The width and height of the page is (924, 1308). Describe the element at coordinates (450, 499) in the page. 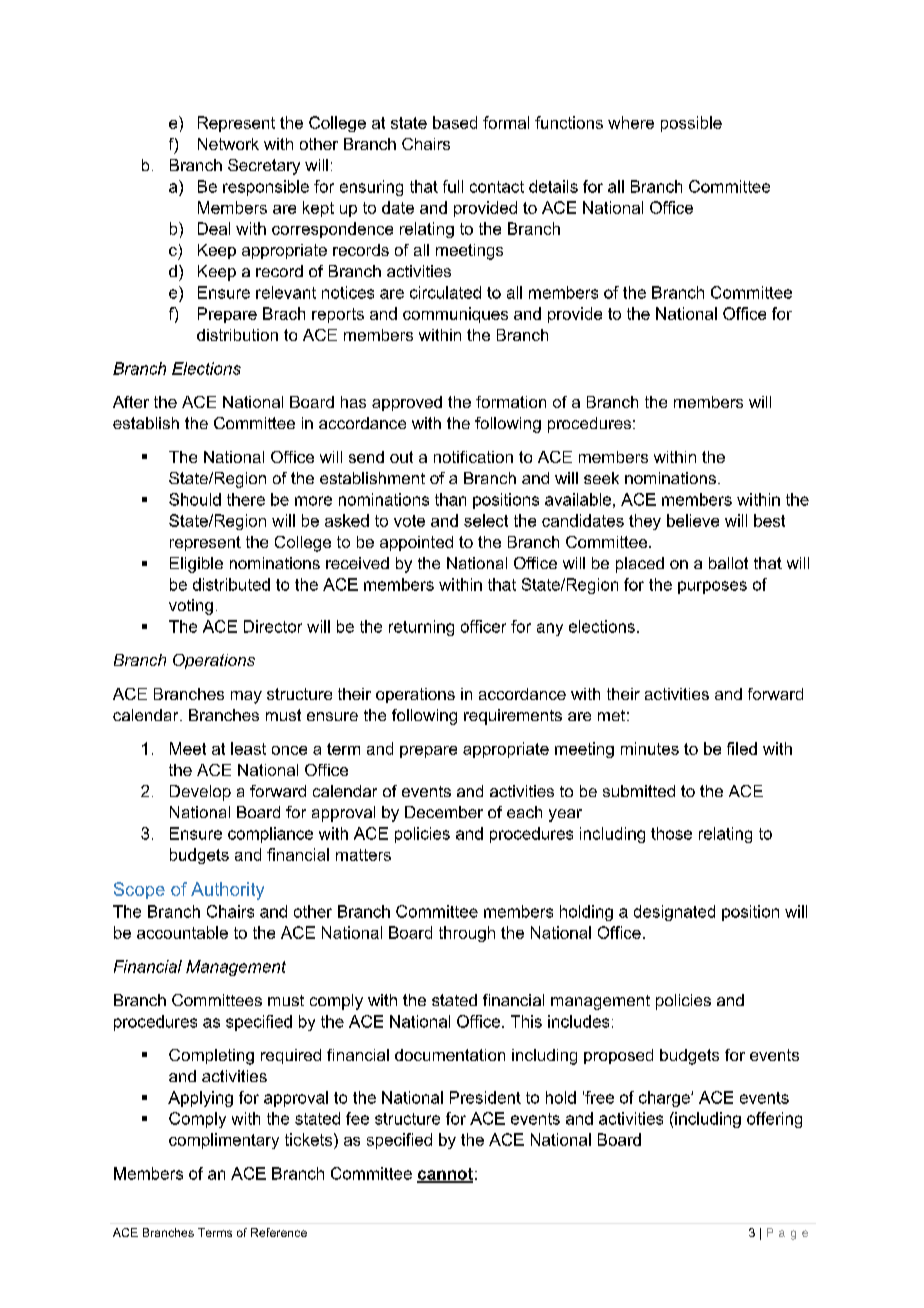

I see `than` at that location.
